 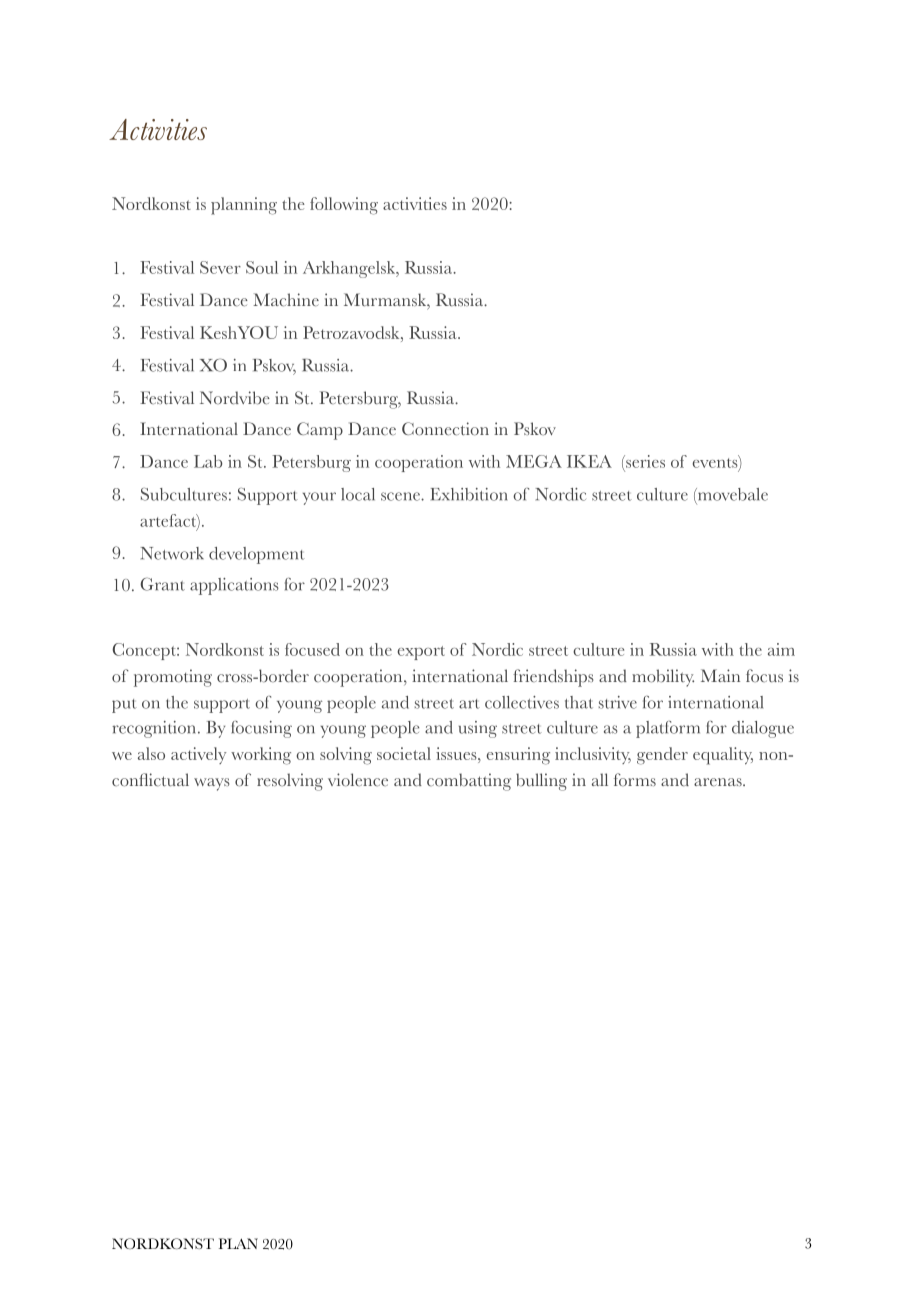 I want to click on Machine, so click(x=286, y=300).
